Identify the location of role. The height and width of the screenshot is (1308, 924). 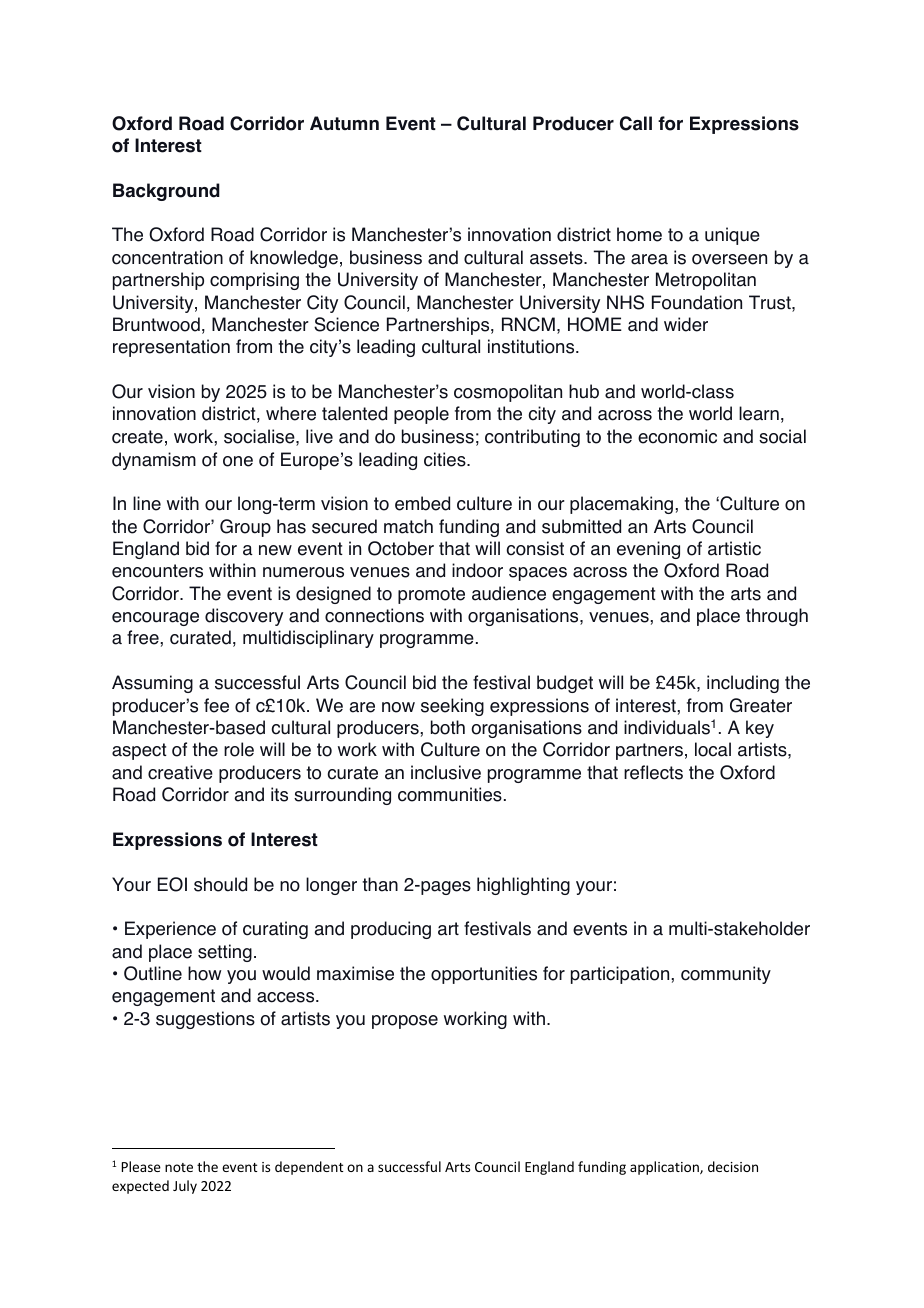
(239, 749).
